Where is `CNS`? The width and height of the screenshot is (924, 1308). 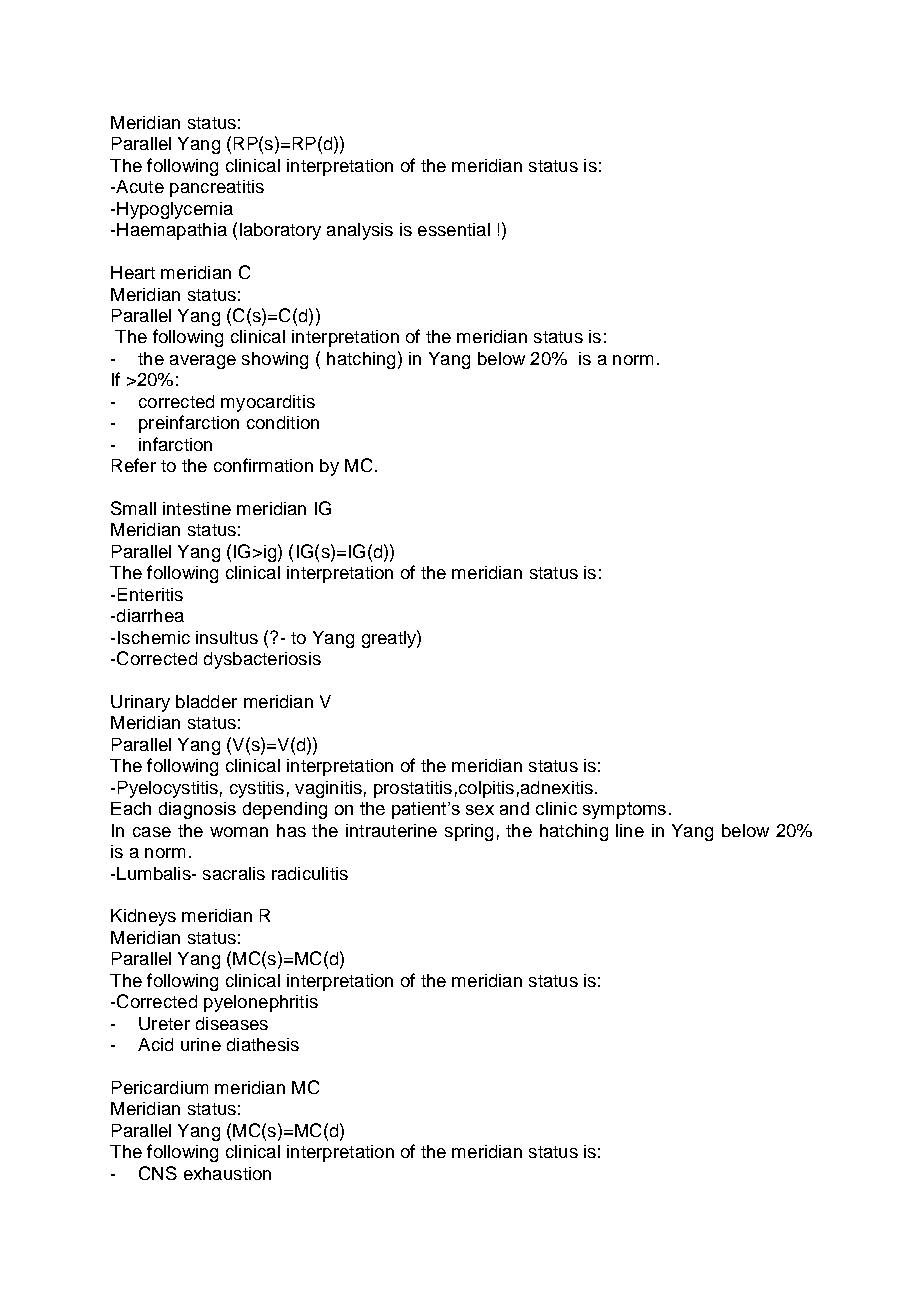 CNS is located at coordinates (158, 1173).
